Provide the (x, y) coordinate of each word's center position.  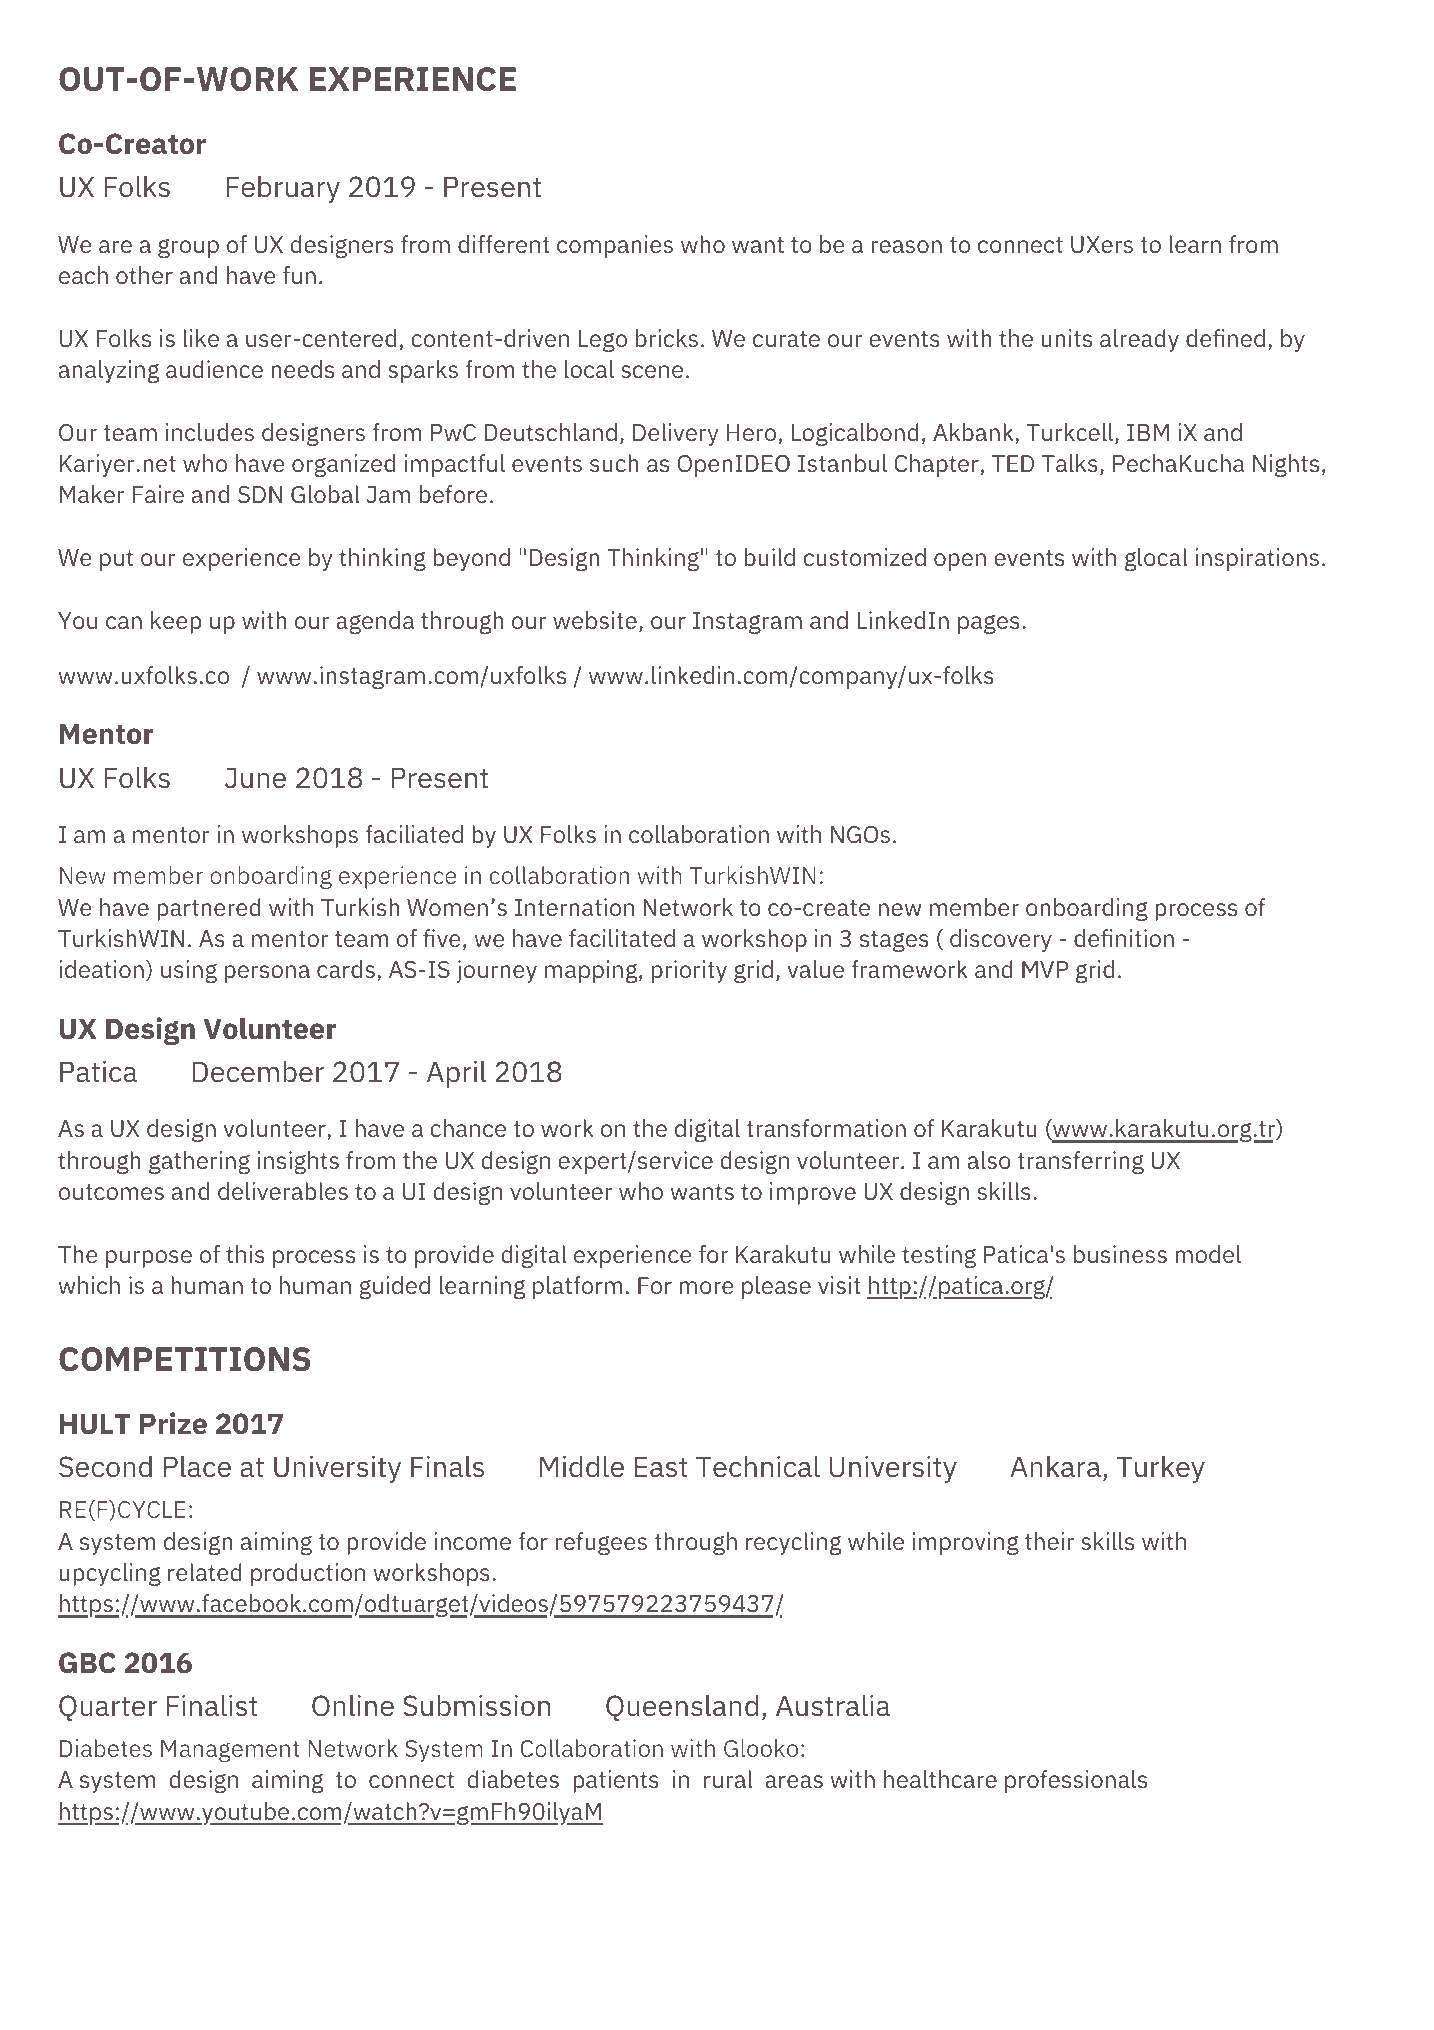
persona (267, 974)
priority (689, 971)
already (1139, 340)
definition (1124, 938)
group (188, 248)
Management (230, 1751)
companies (615, 246)
